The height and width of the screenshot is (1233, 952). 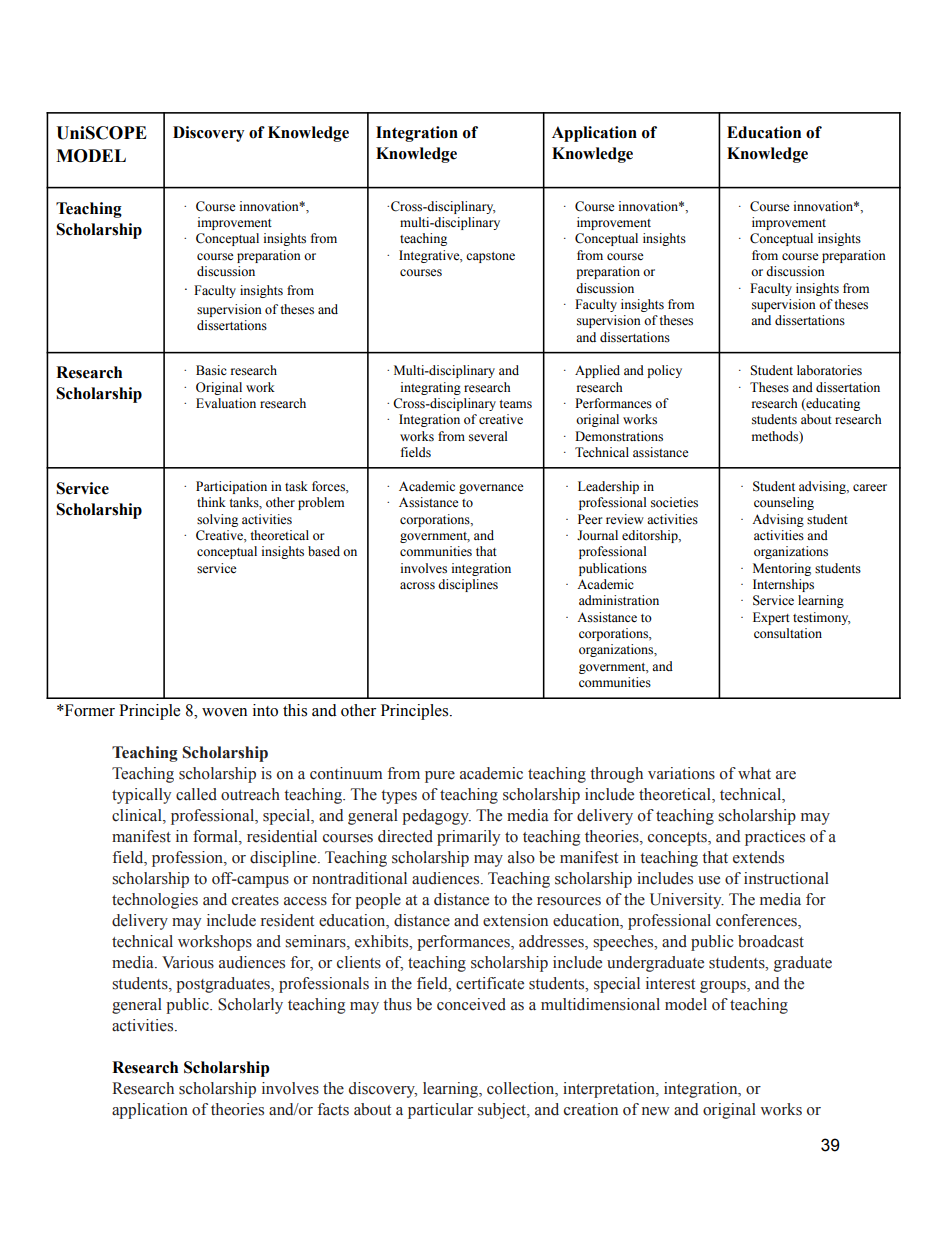 I want to click on creates, so click(x=255, y=900).
